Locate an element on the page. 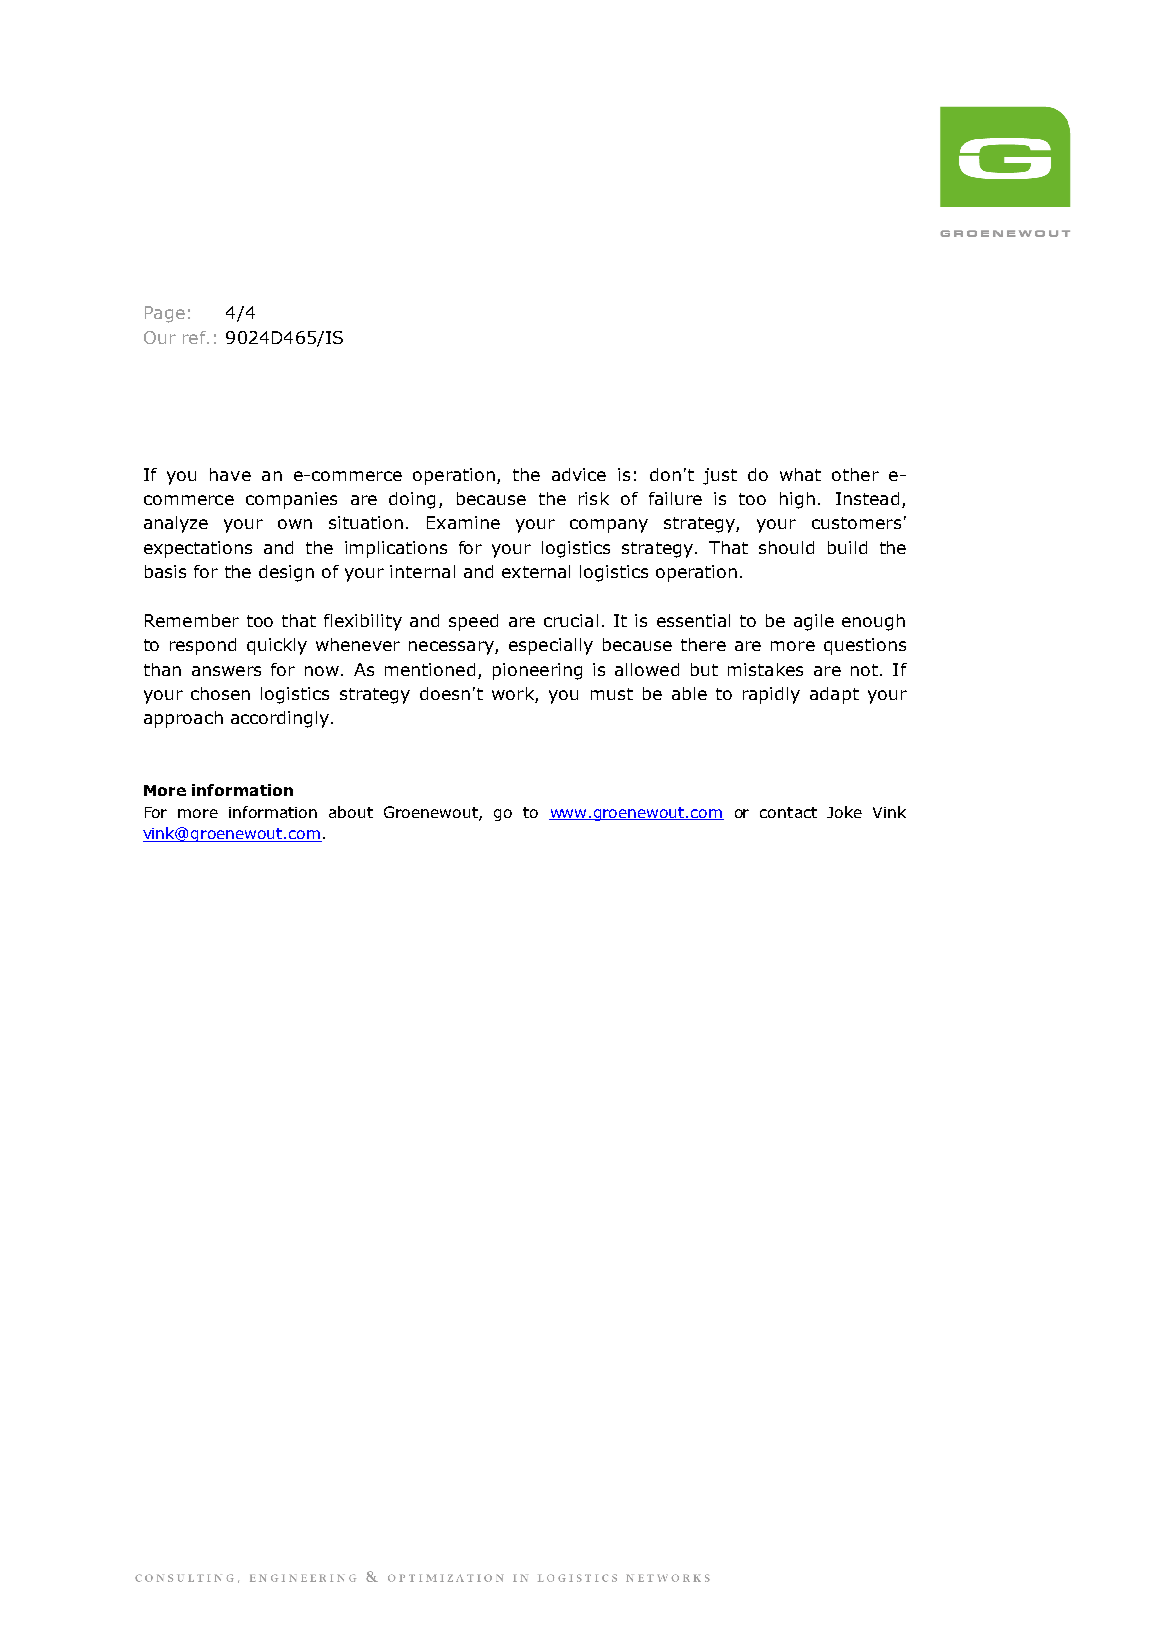 The width and height of the image is (1154, 1632). other is located at coordinates (855, 474).
